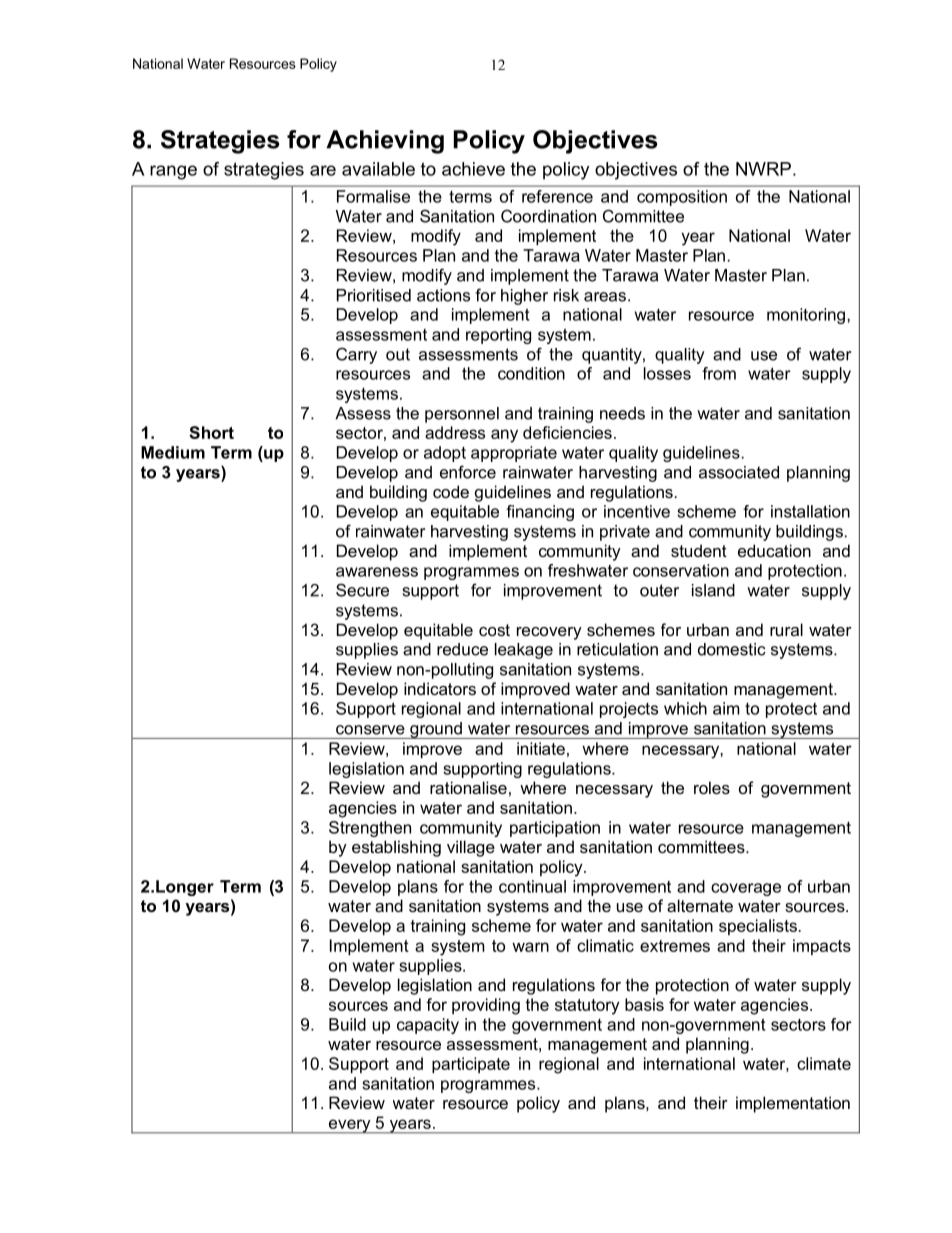 The width and height of the screenshot is (952, 1233). I want to click on conserve, so click(370, 730).
